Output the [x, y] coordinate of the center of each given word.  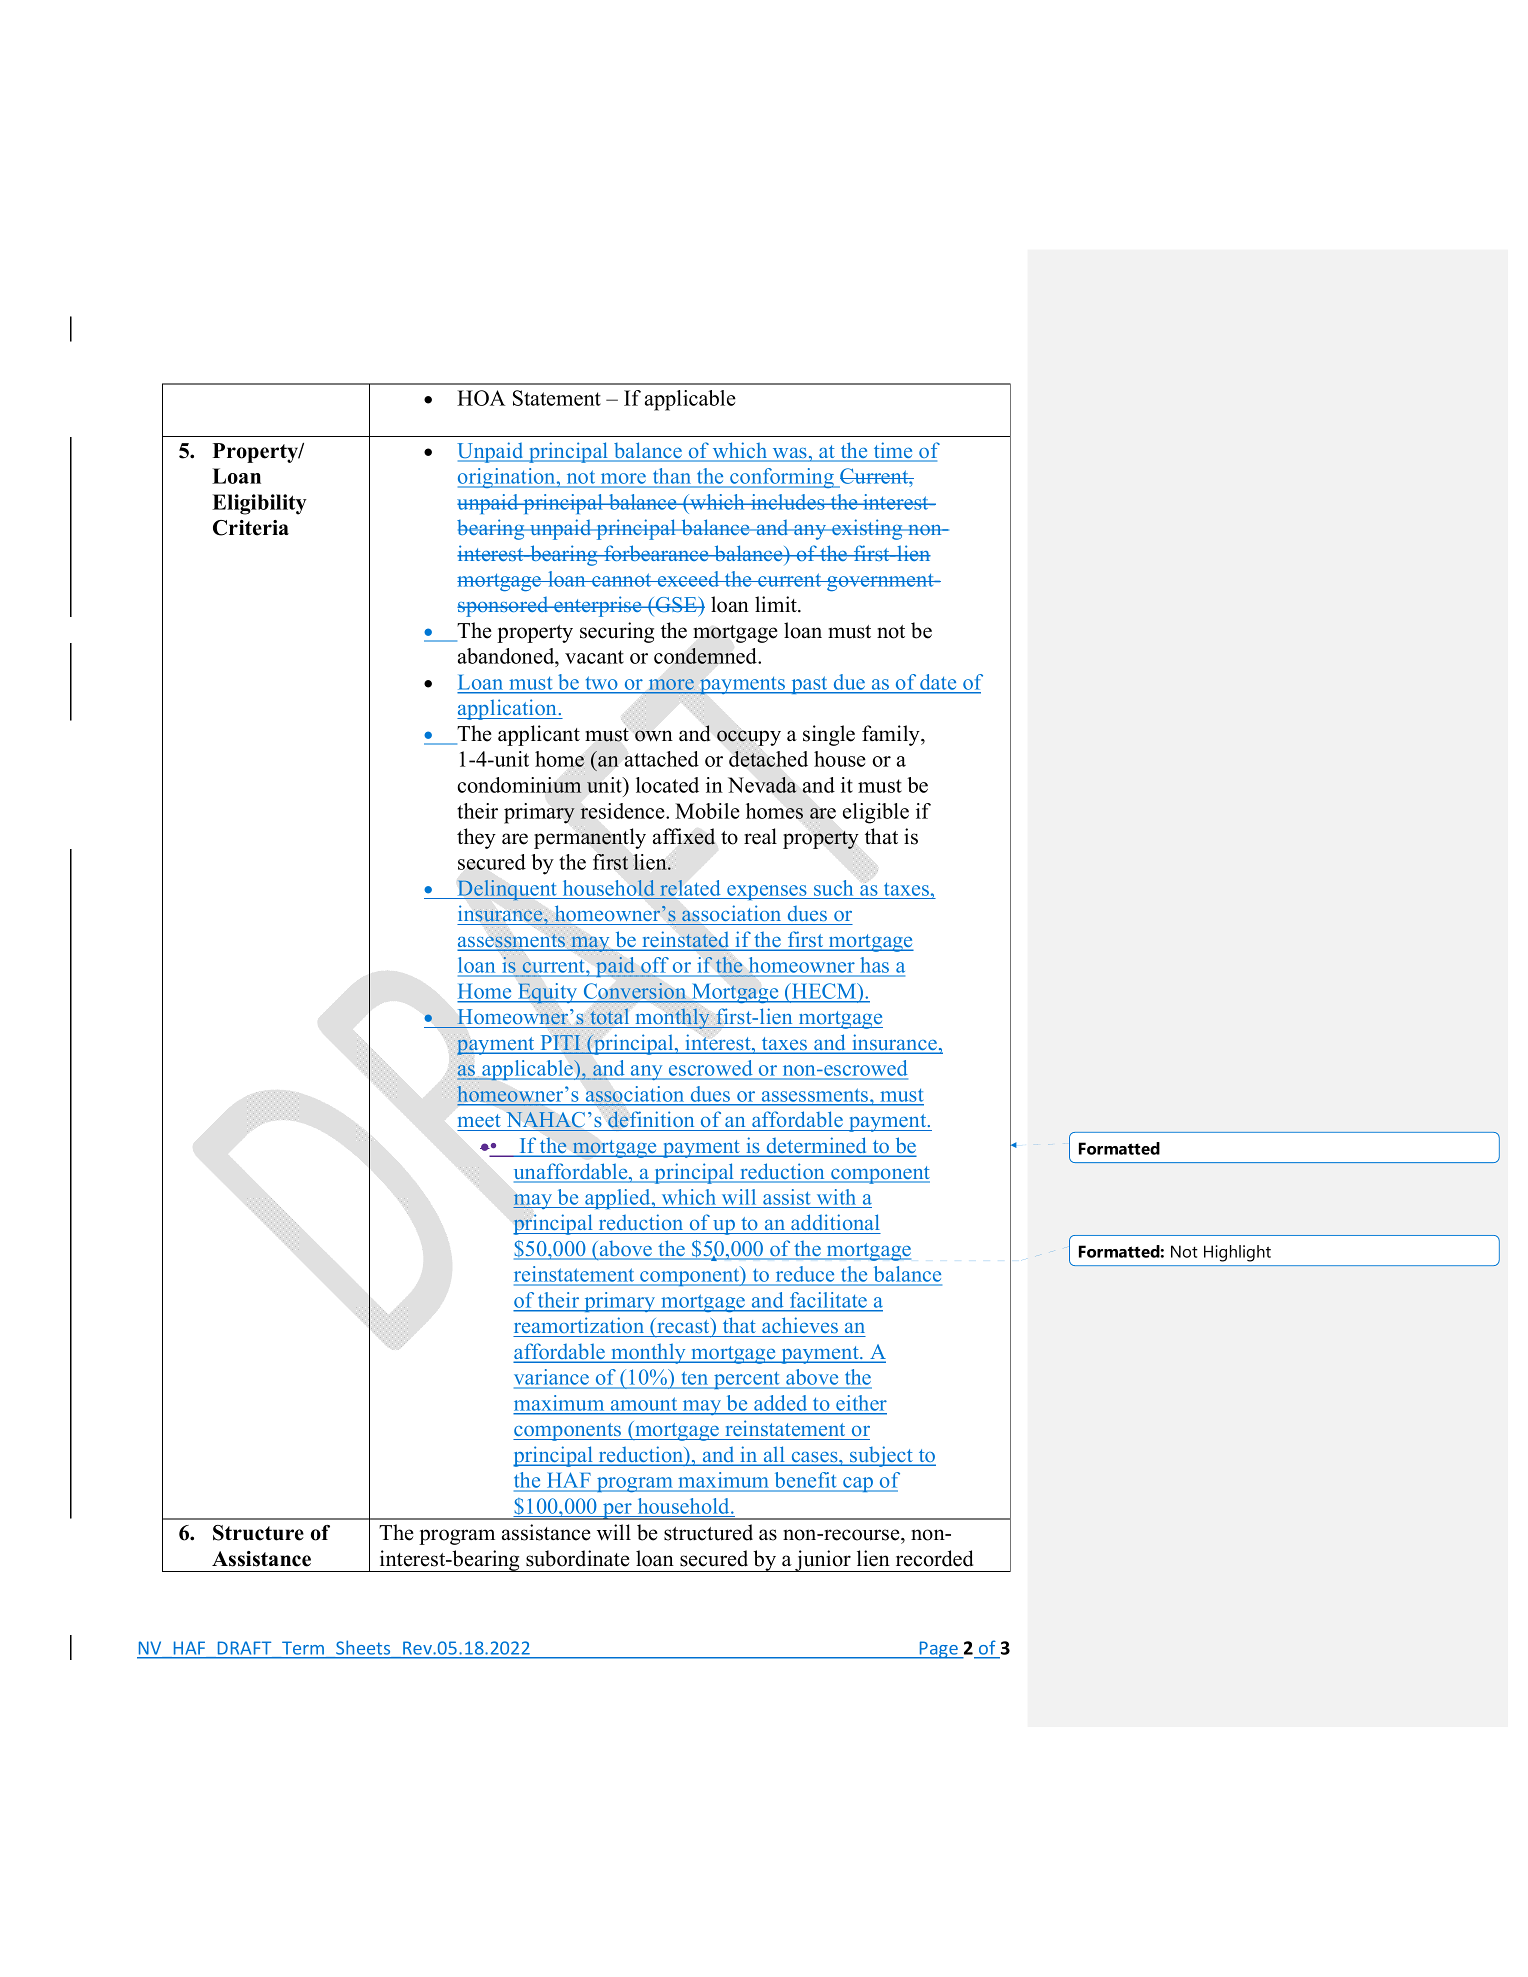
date [938, 682]
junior [823, 1561]
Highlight [1237, 1253]
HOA [481, 398]
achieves [800, 1325]
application [508, 709]
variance [553, 1378]
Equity [548, 993]
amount [644, 1404]
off [655, 966]
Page [939, 1650]
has [875, 966]
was [789, 454]
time [893, 451]
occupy [749, 737]
